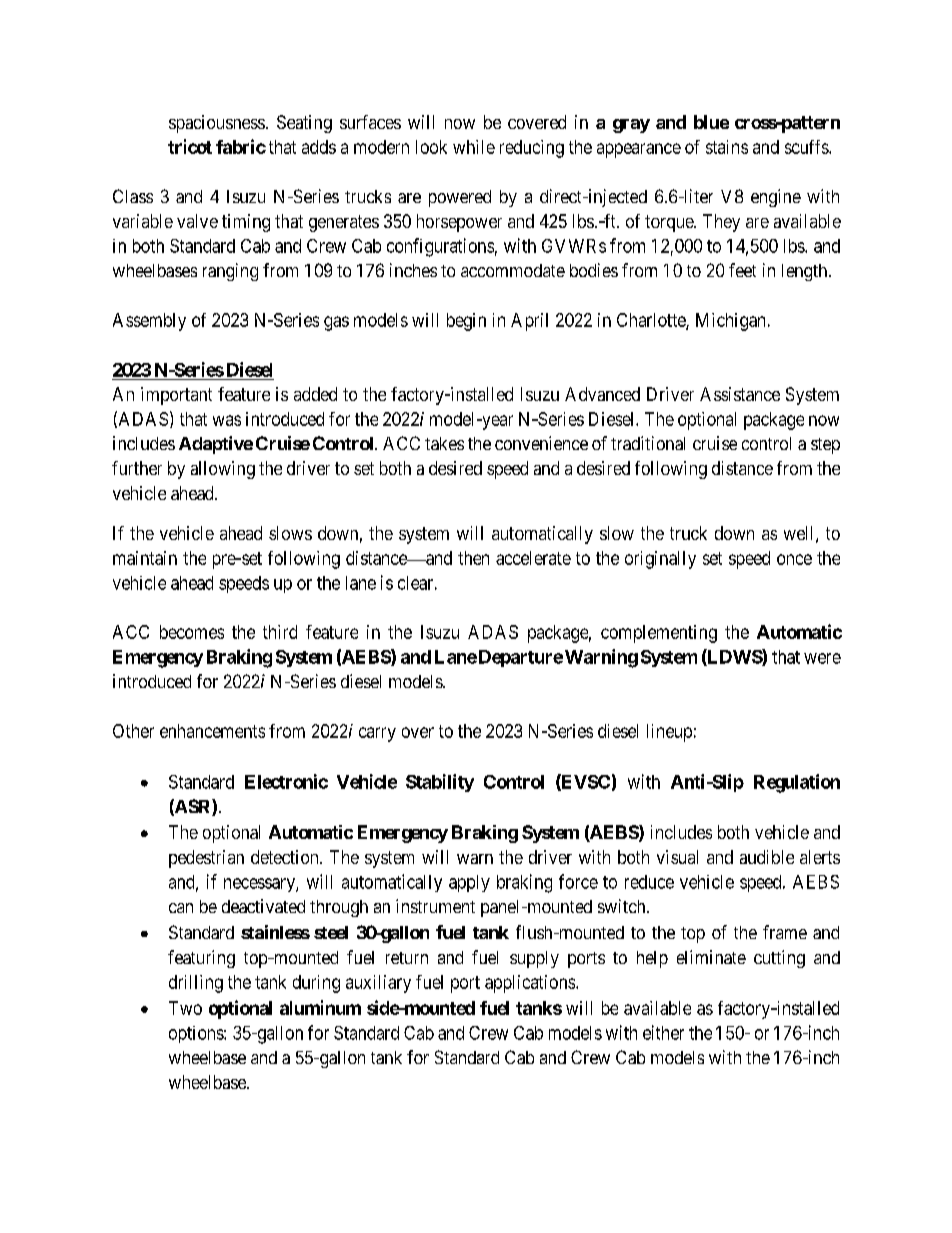 Image resolution: width=952 pixels, height=1233 pixels. Describe the element at coordinates (474, 147) in the screenshot. I see `while` at that location.
